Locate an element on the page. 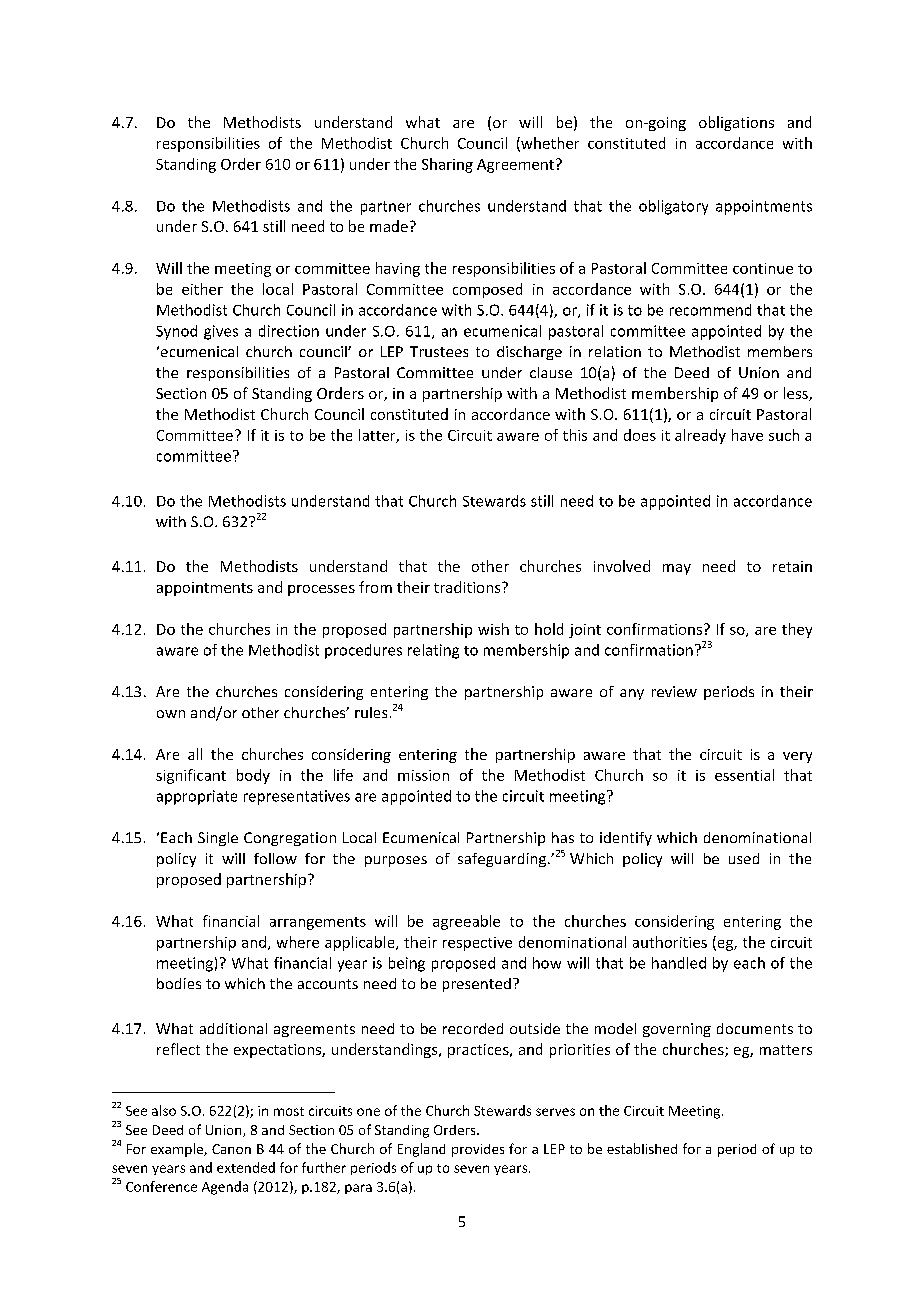 This document has width=924, height=1308. review is located at coordinates (674, 691).
